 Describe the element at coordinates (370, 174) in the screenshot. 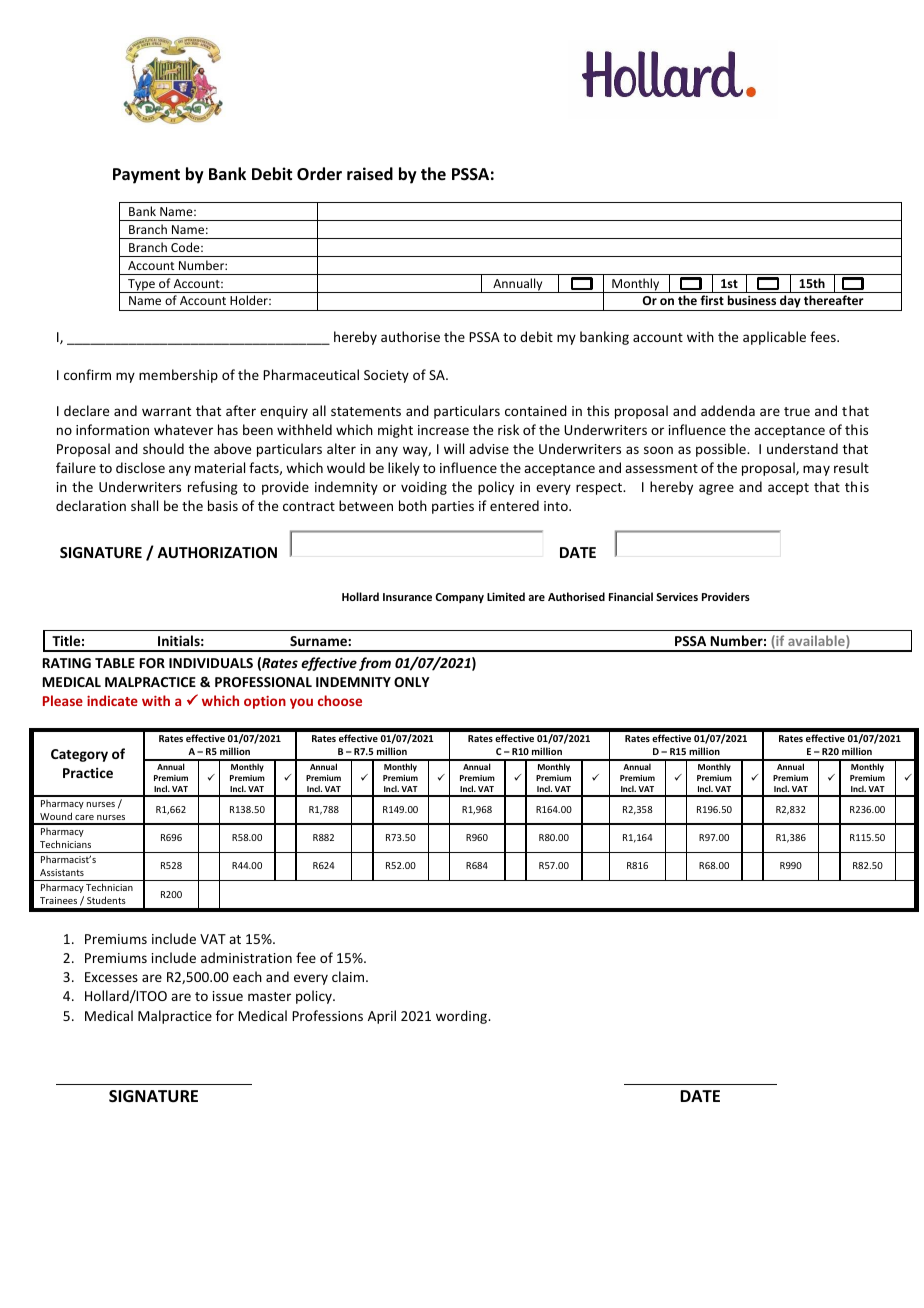

I see `raised` at that location.
